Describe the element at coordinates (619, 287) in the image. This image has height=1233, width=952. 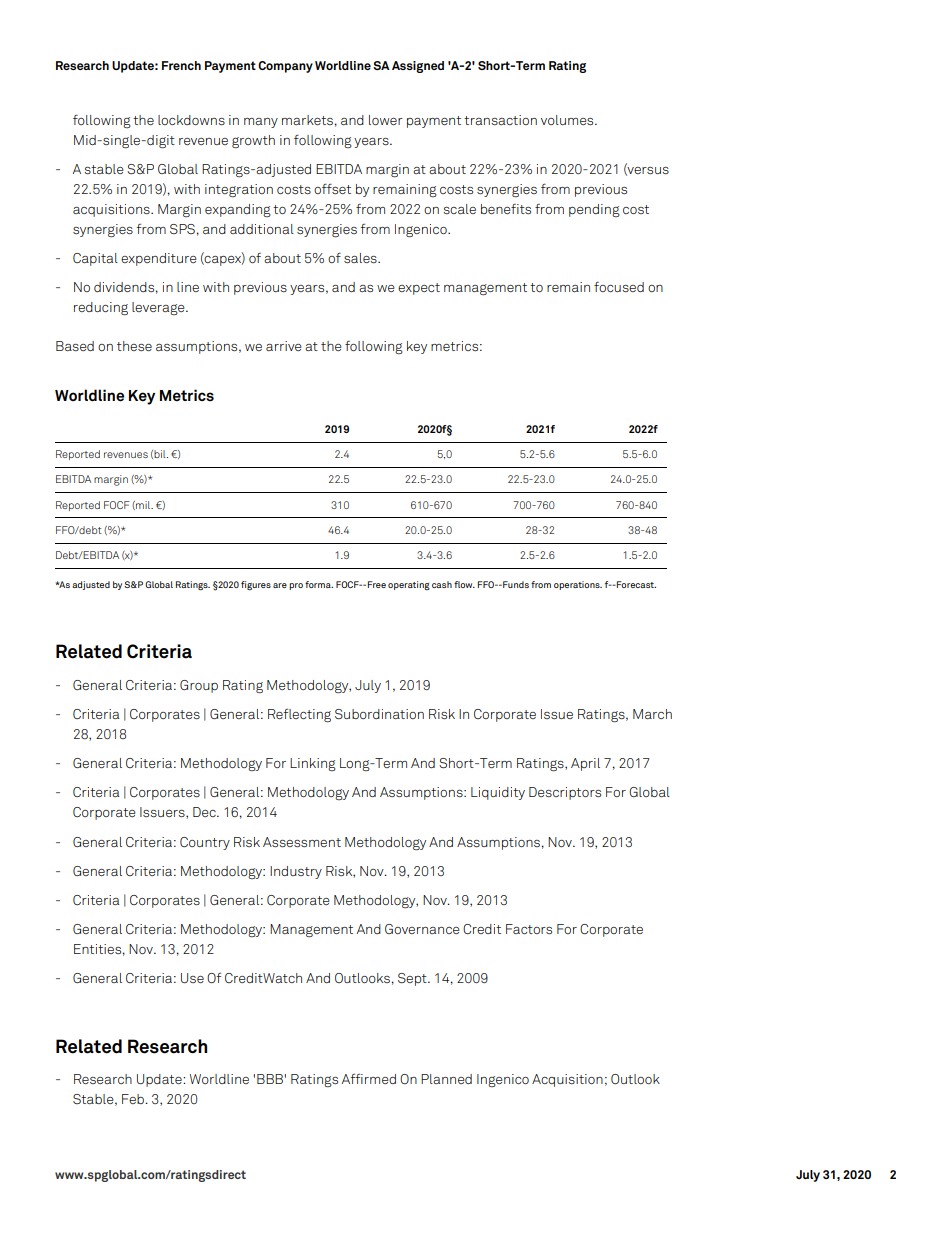
I see `focused` at that location.
